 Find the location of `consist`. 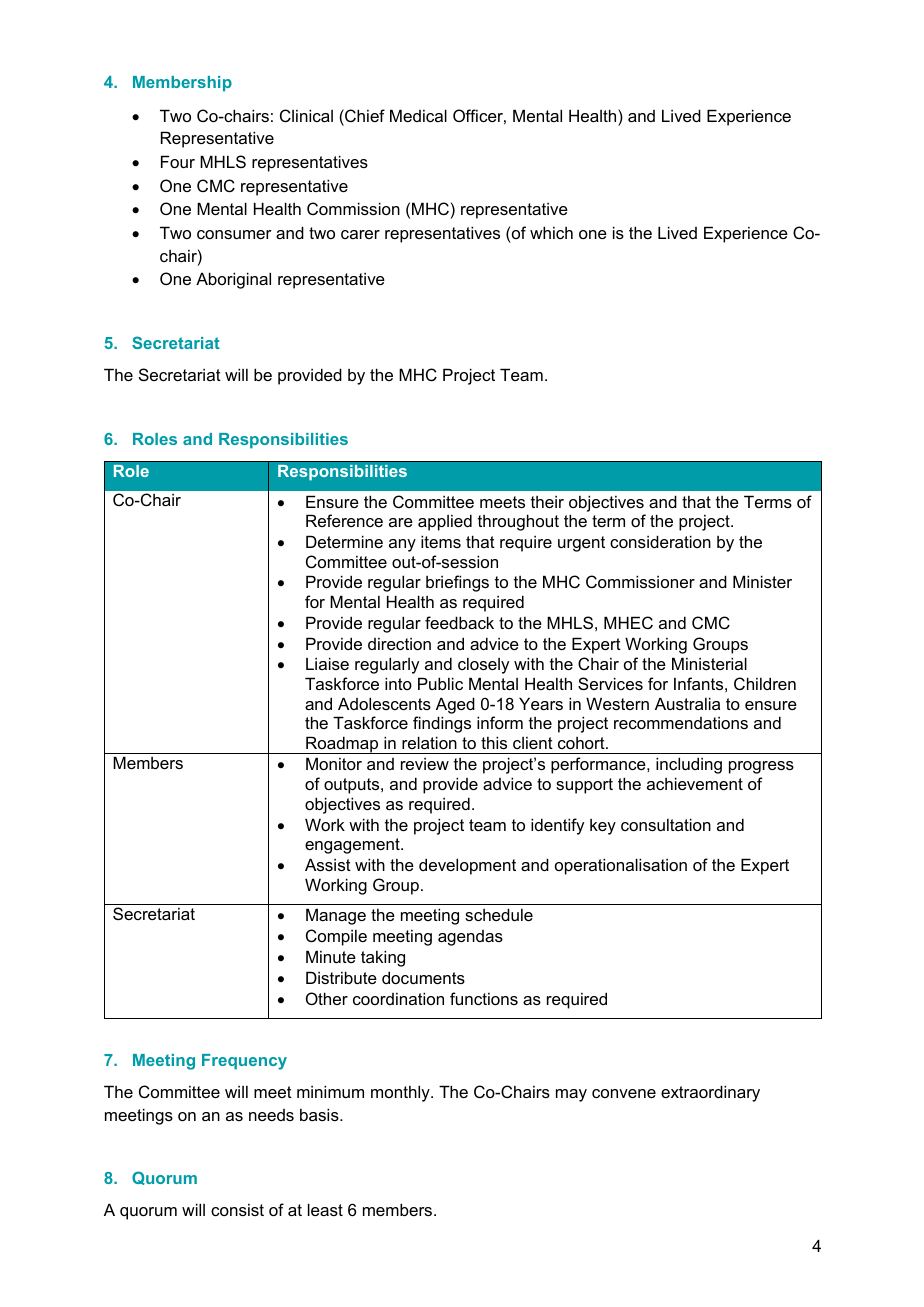

consist is located at coordinates (237, 1210).
